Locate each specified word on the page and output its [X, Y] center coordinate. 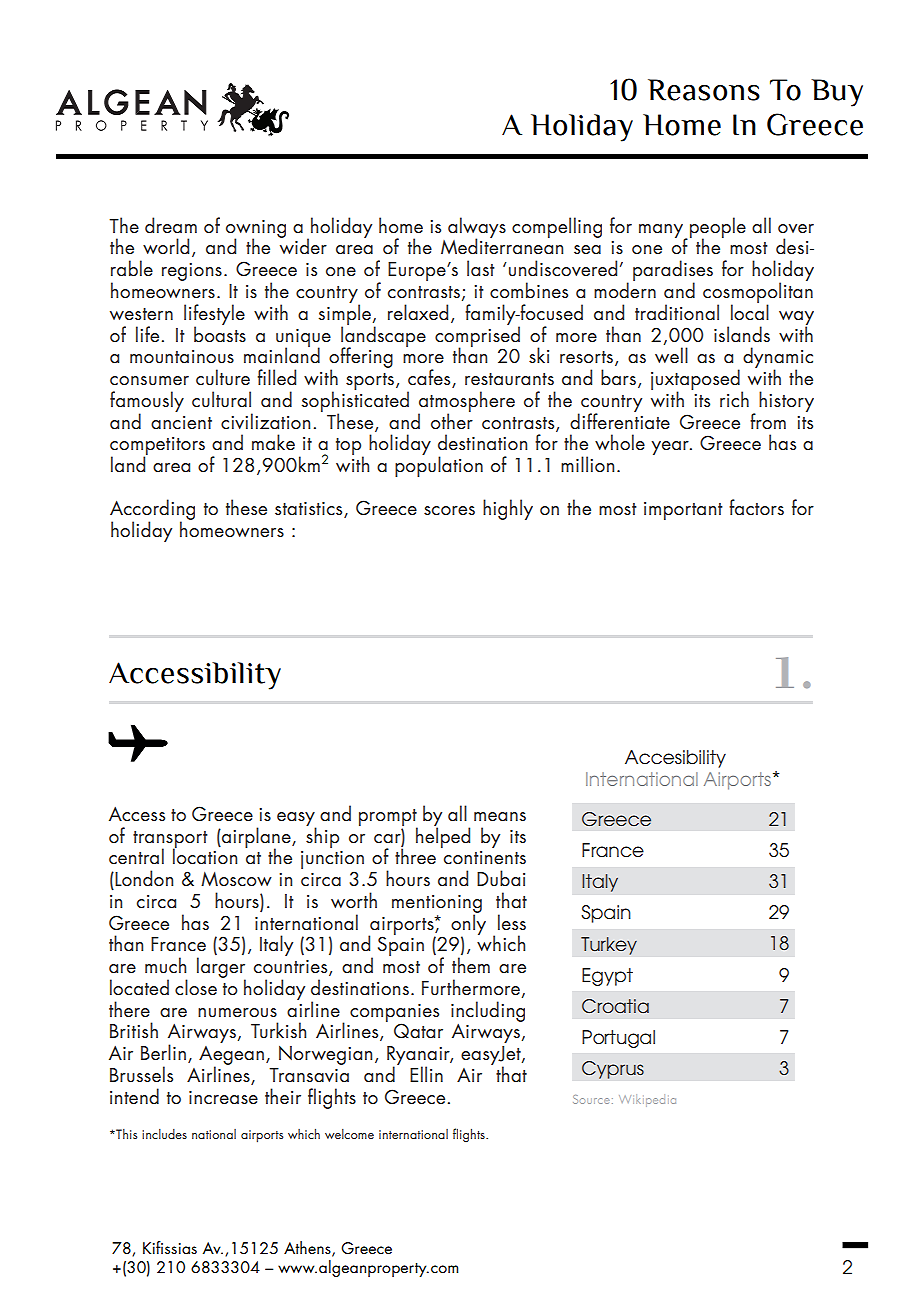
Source [591, 1099]
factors [756, 507]
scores [449, 510]
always [477, 228]
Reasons [704, 90]
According [152, 511]
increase [223, 1098]
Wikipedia [647, 1100]
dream [171, 225]
